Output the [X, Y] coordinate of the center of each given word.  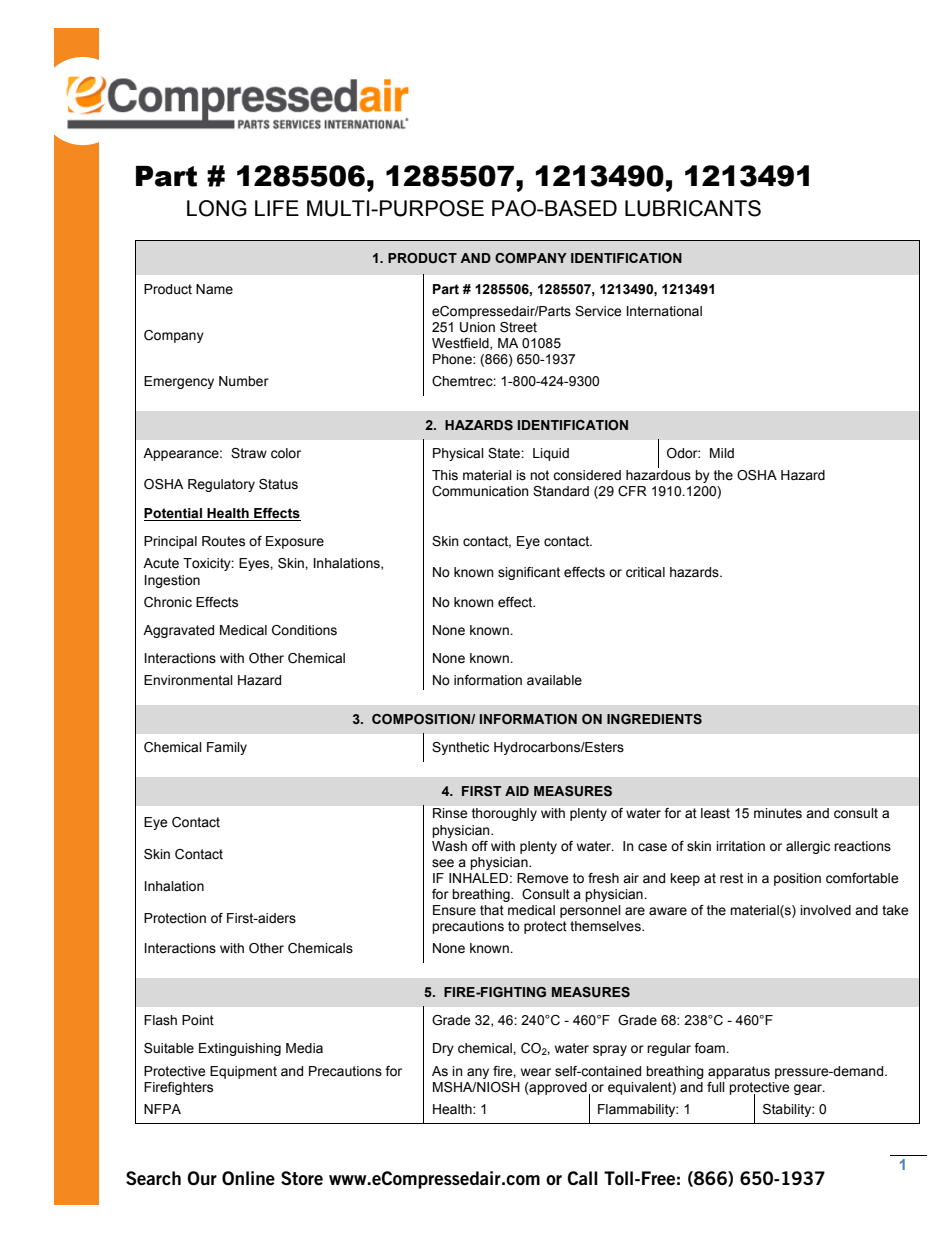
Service [598, 311]
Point [198, 1020]
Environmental [188, 680]
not [539, 475]
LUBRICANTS [693, 208]
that [492, 910]
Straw [249, 453]
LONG [217, 208]
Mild [722, 453]
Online [248, 1178]
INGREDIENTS [654, 719]
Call [582, 1178]
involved [825, 910]
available [554, 680]
